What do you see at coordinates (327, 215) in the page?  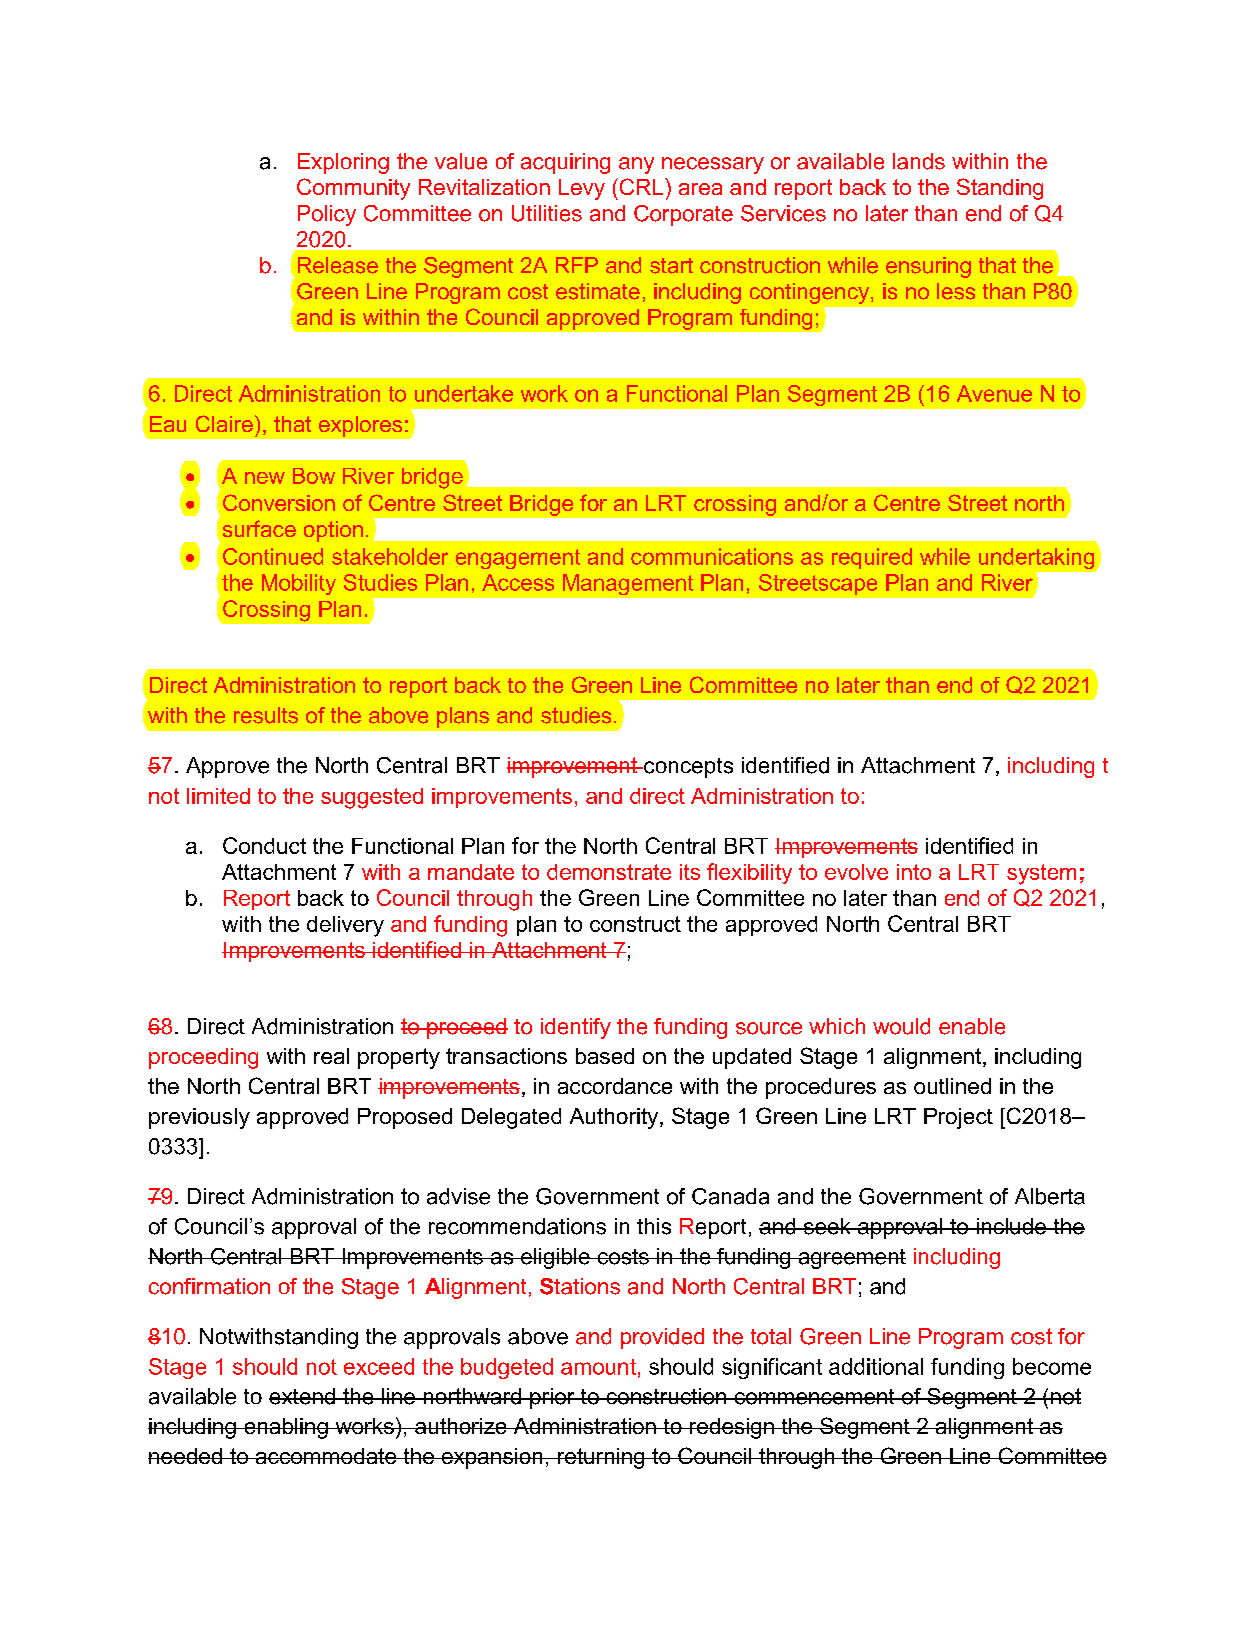 I see `Policy` at bounding box center [327, 215].
